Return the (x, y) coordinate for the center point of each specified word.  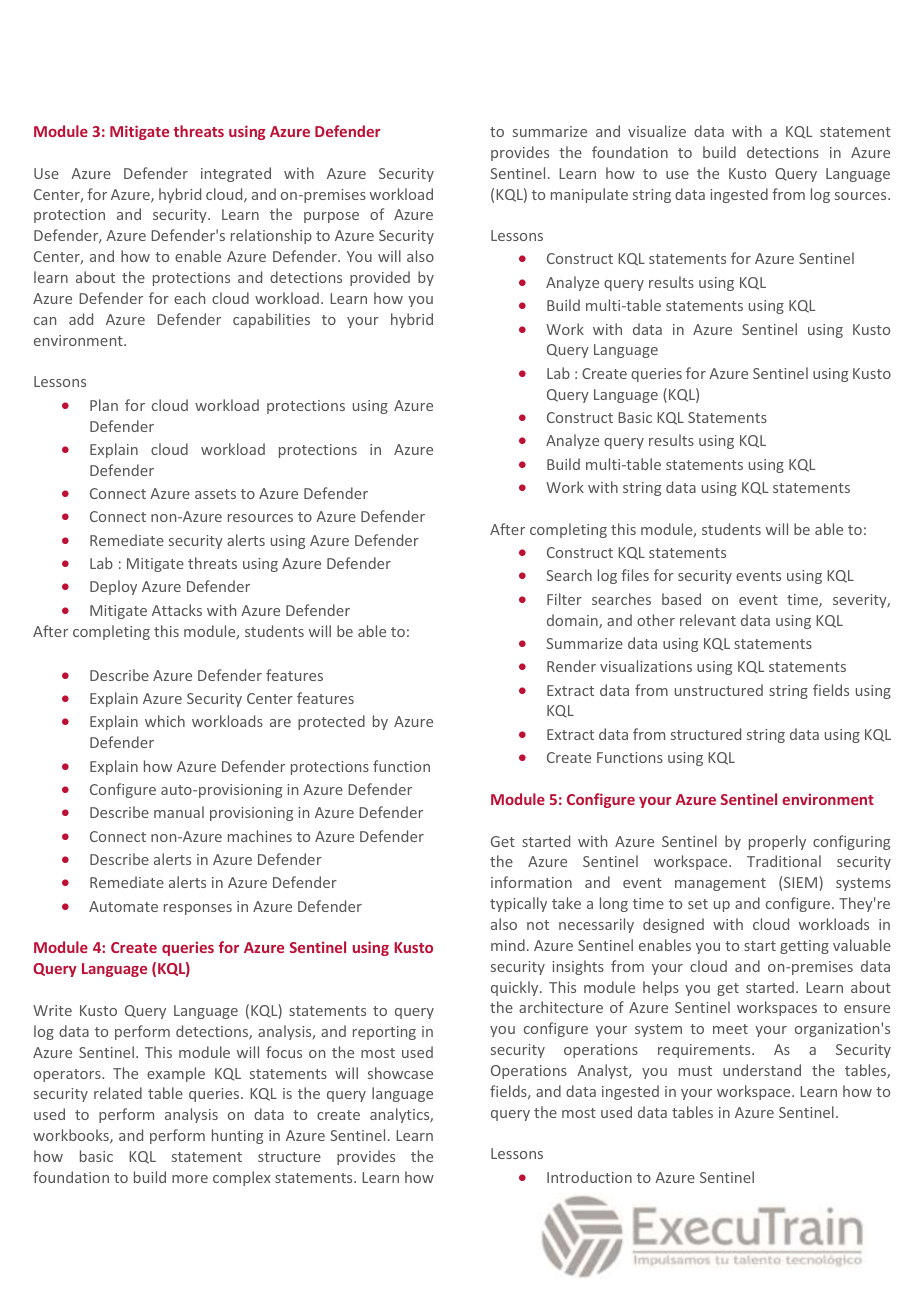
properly (777, 842)
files (635, 575)
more (190, 1179)
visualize (657, 131)
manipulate (589, 195)
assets (215, 494)
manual (179, 812)
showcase (400, 1073)
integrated (236, 174)
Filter (564, 599)
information (531, 882)
